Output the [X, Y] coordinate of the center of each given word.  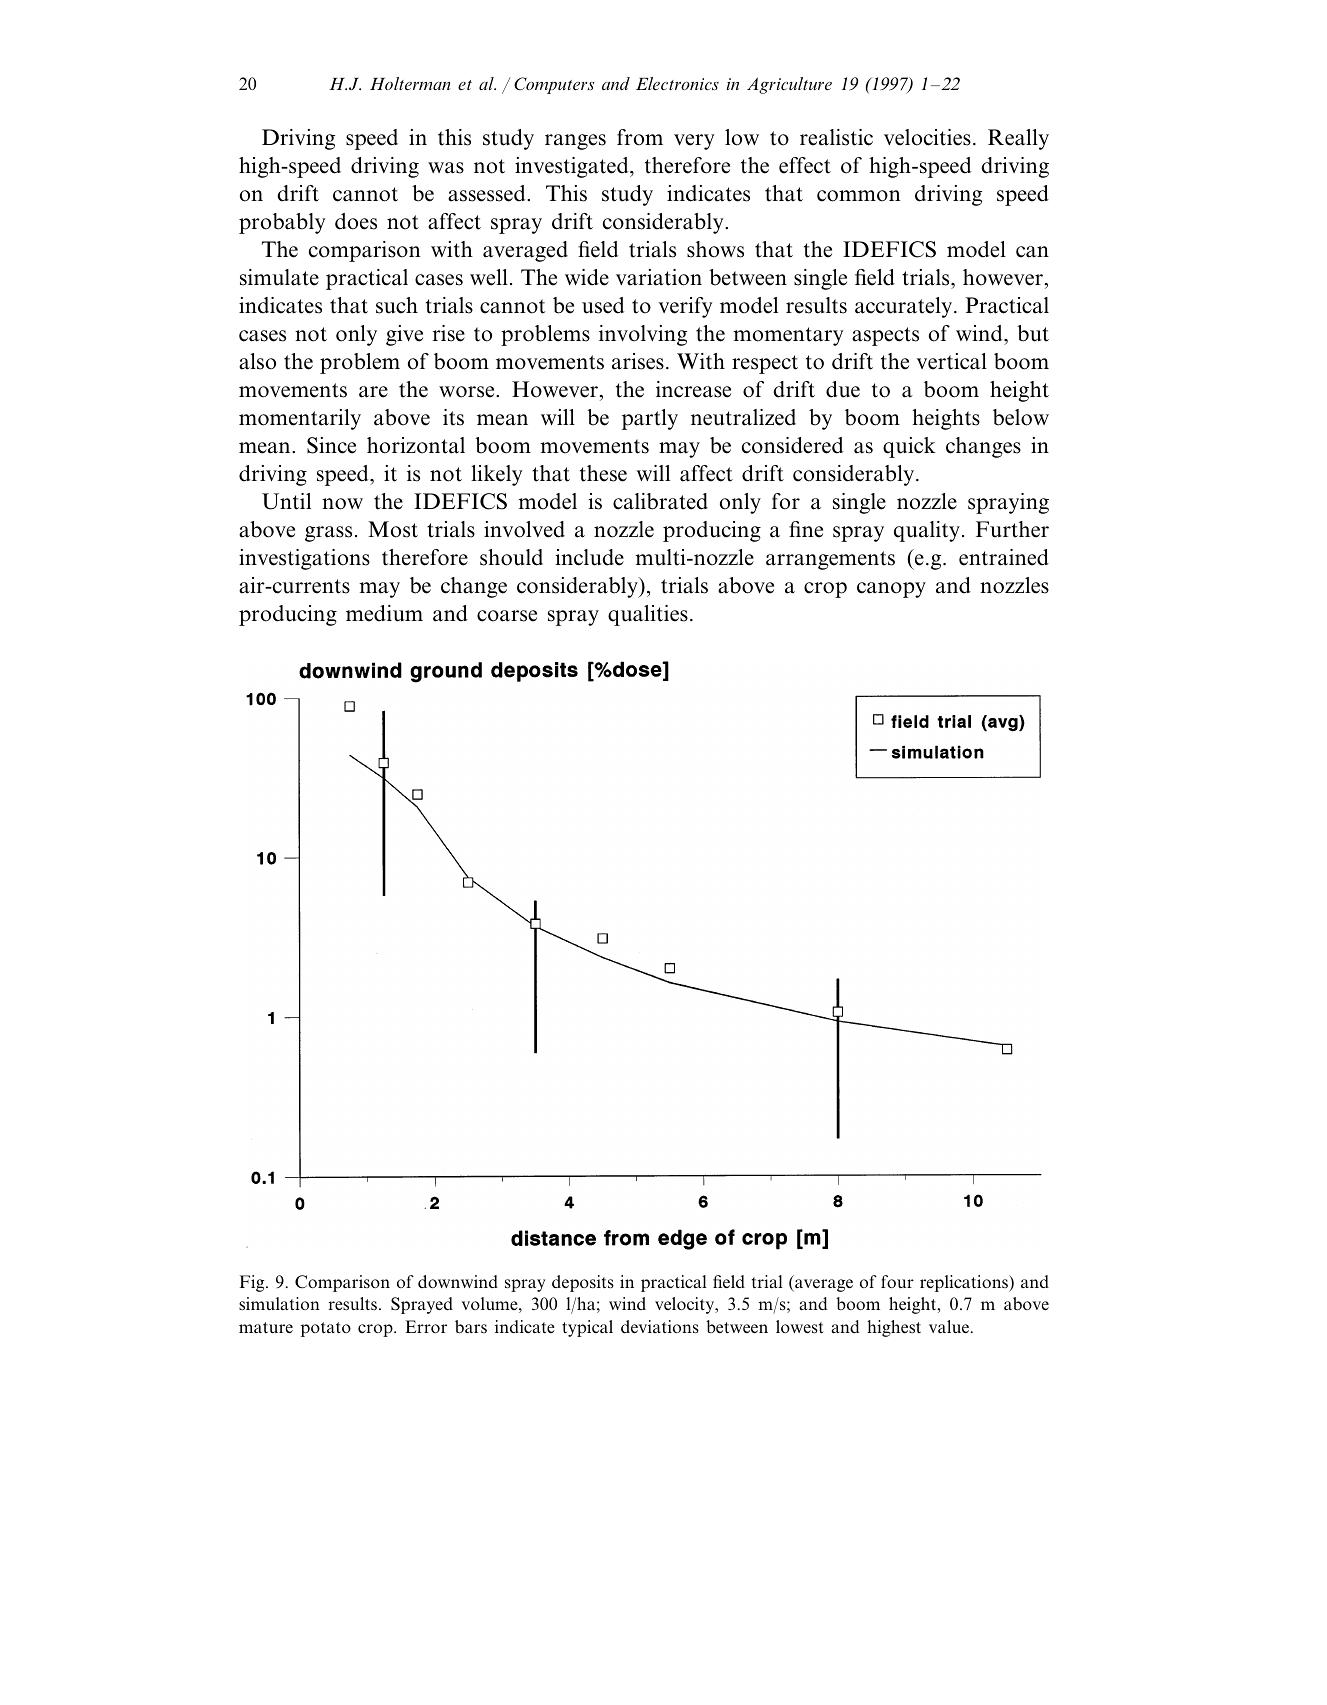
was [446, 168]
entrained [1004, 557]
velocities [927, 137]
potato [326, 1329]
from [640, 137]
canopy [891, 590]
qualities [648, 615]
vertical [951, 361]
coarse [507, 616]
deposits [583, 1283]
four [897, 1282]
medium [384, 613]
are [373, 392]
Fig [253, 1283]
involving [643, 335]
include [589, 557]
